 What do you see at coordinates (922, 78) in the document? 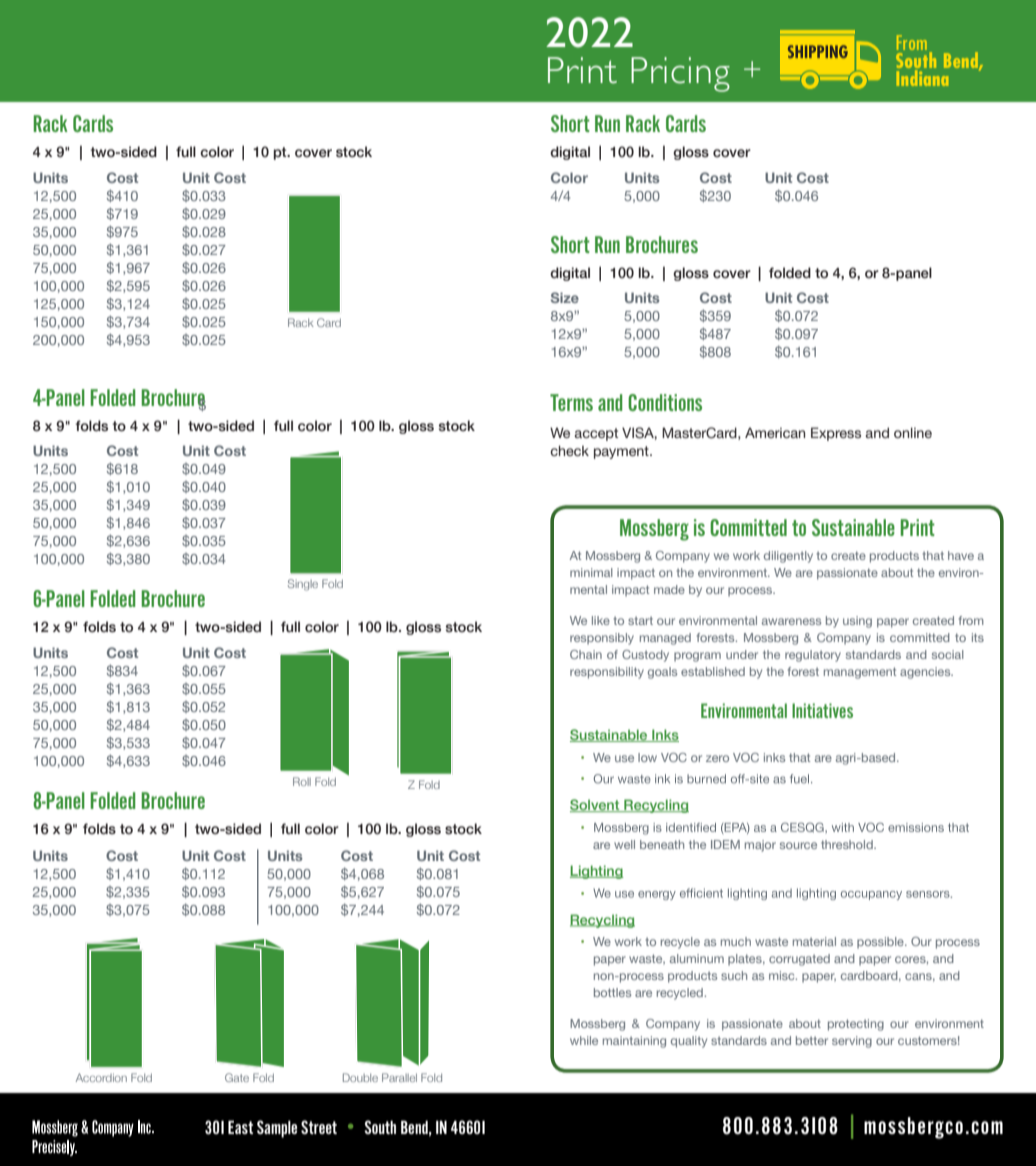
I see `Indiana` at bounding box center [922, 78].
